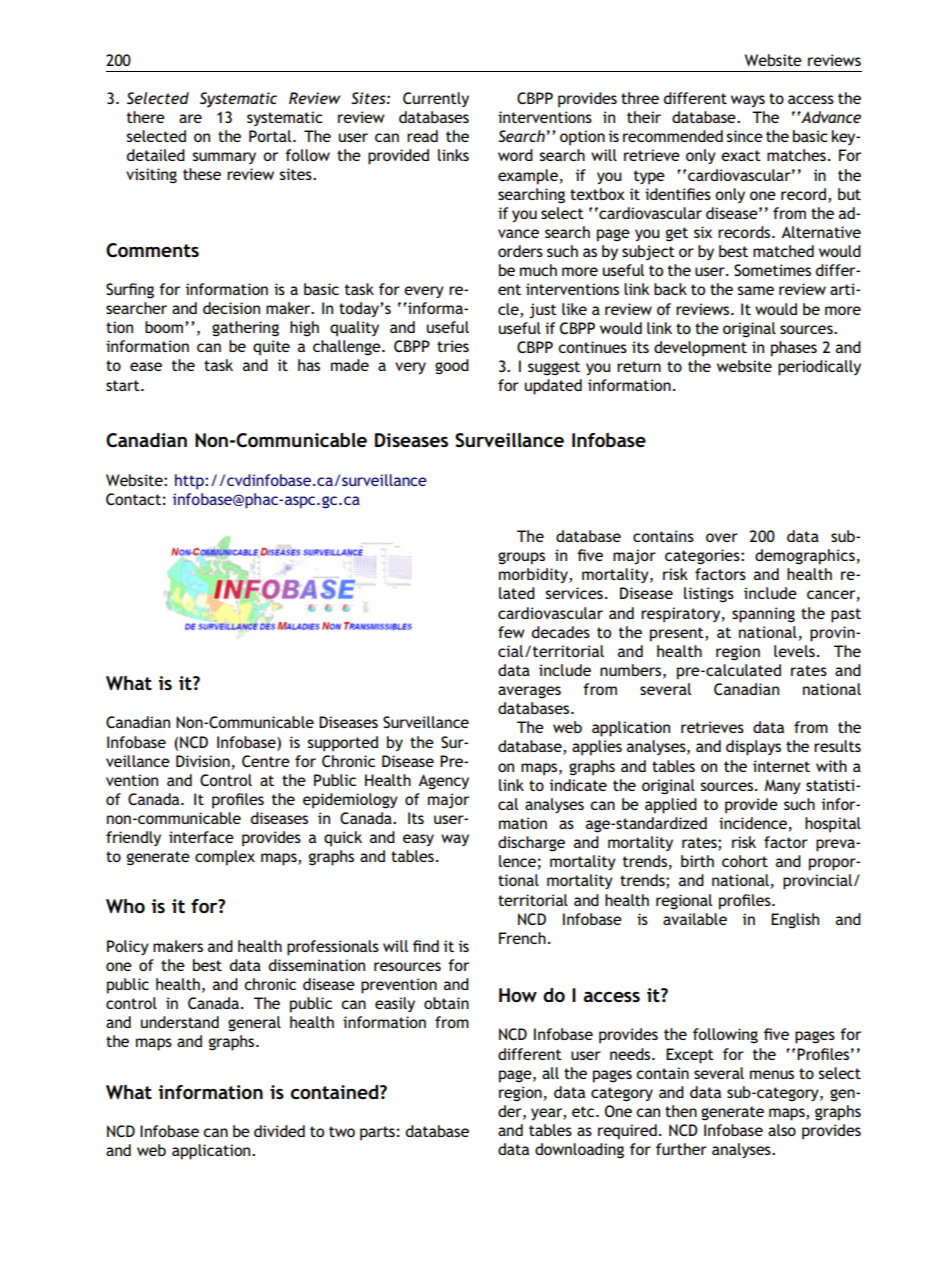 The image size is (952, 1270). What do you see at coordinates (782, 1130) in the screenshot?
I see `also` at bounding box center [782, 1130].
